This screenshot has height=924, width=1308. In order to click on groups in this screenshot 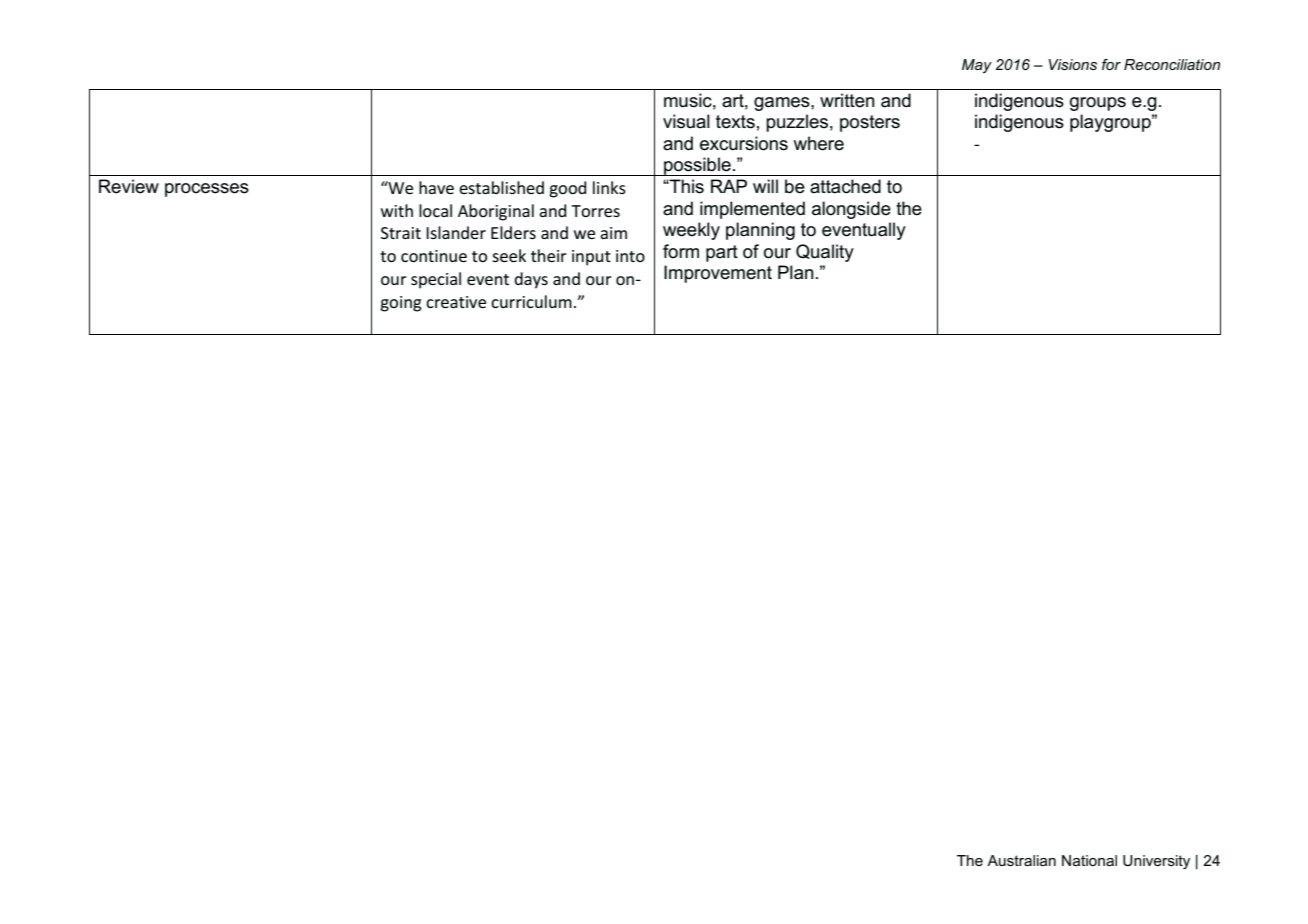, I will do `click(1098, 104)`.
